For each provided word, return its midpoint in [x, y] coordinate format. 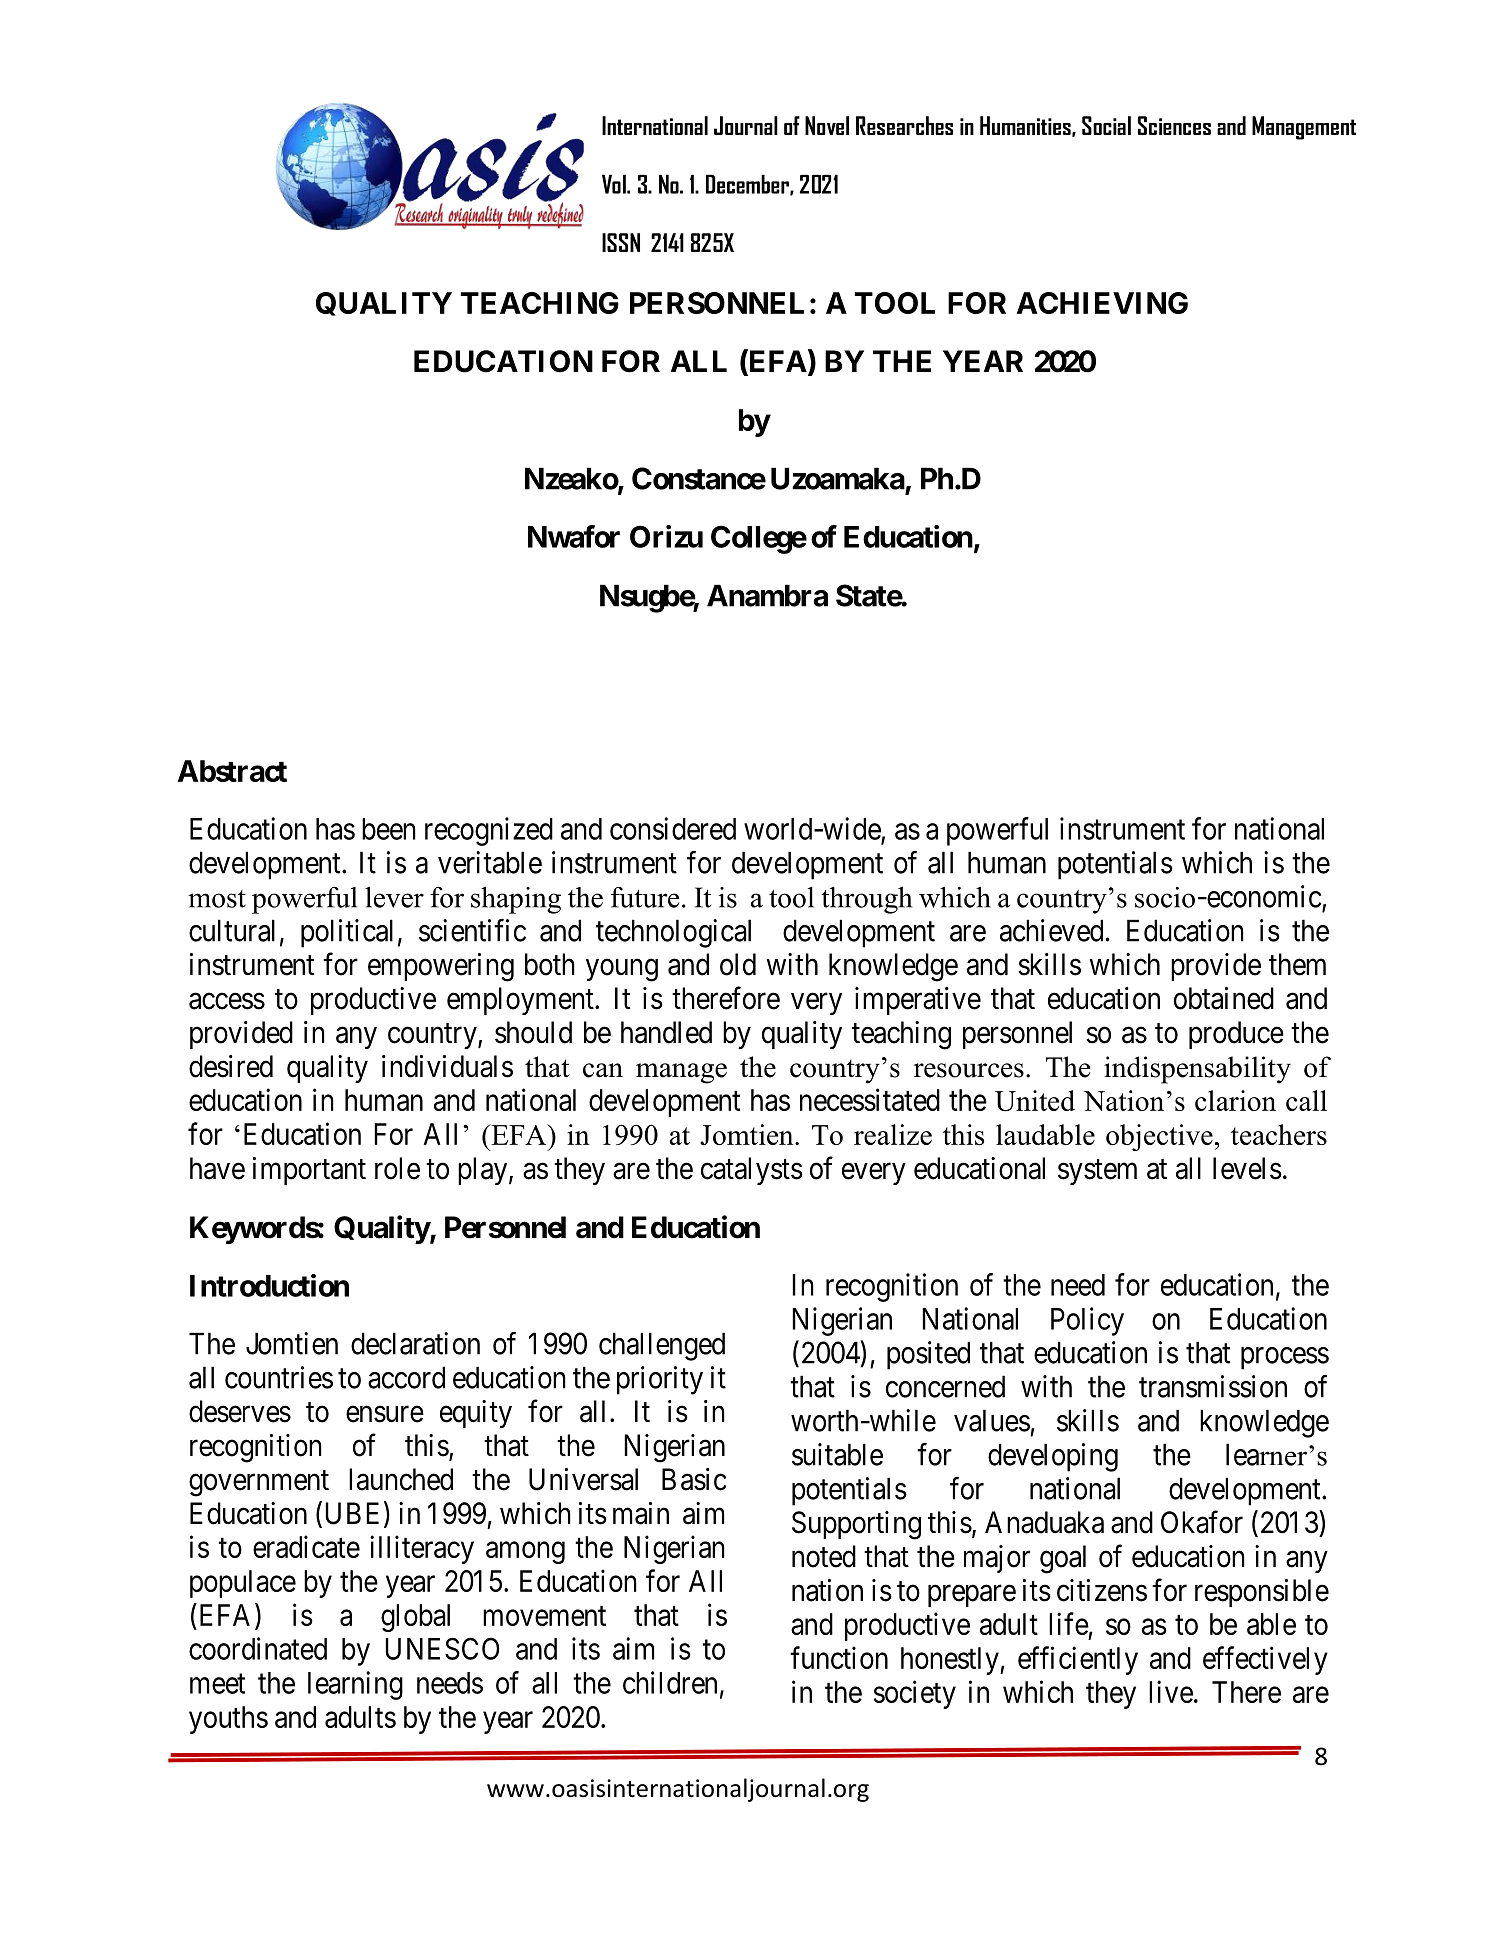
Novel [827, 125]
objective [1159, 1137]
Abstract [232, 771]
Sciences [1174, 125]
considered [673, 828]
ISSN [621, 242]
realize [893, 1134]
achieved [1051, 930]
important [309, 1171]
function [839, 1657]
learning [355, 1685]
